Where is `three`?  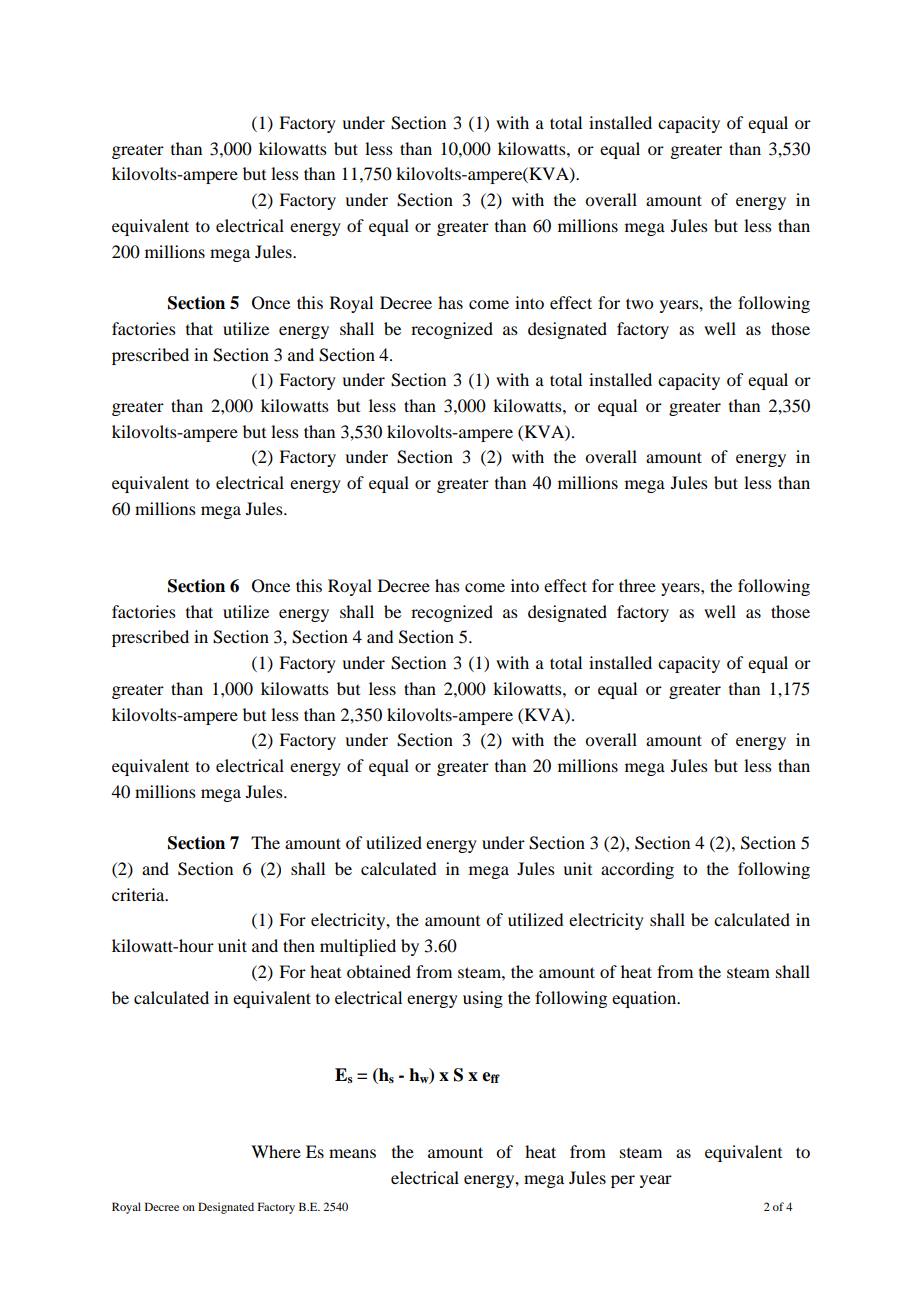
three is located at coordinates (637, 585).
